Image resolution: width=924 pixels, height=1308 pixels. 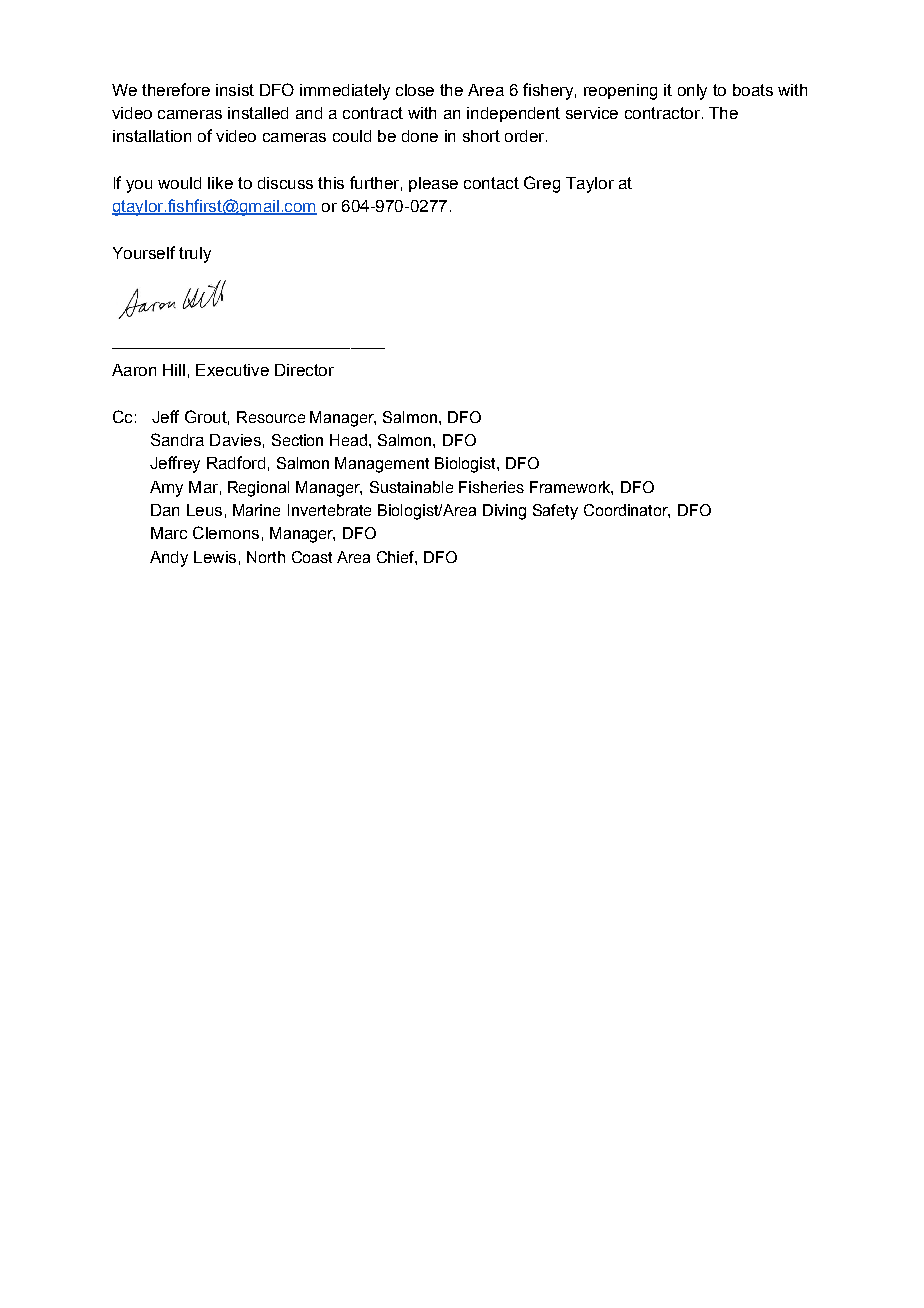 What do you see at coordinates (232, 370) in the image?
I see `Executive` at bounding box center [232, 370].
